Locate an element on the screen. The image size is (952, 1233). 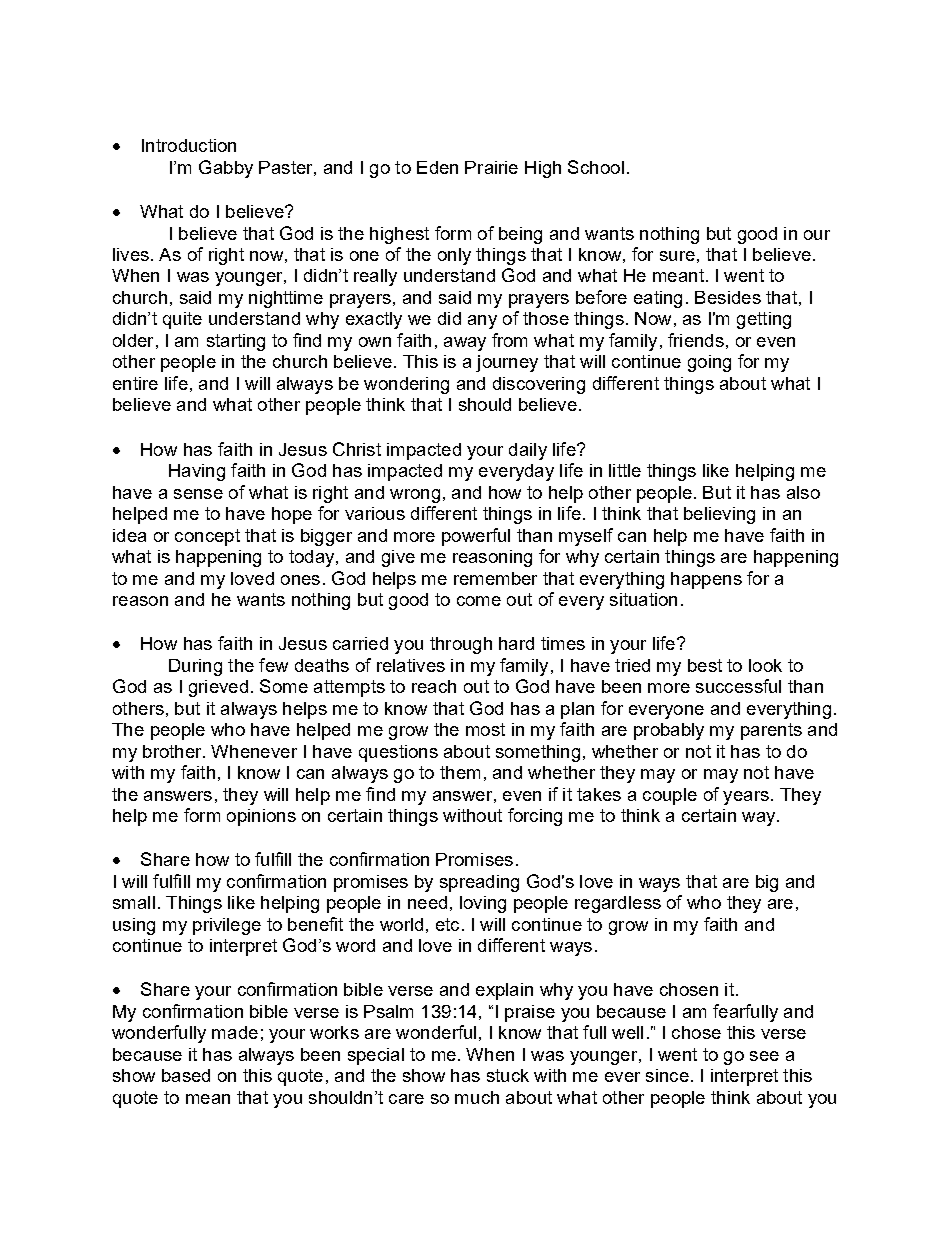
happens is located at coordinates (706, 580).
